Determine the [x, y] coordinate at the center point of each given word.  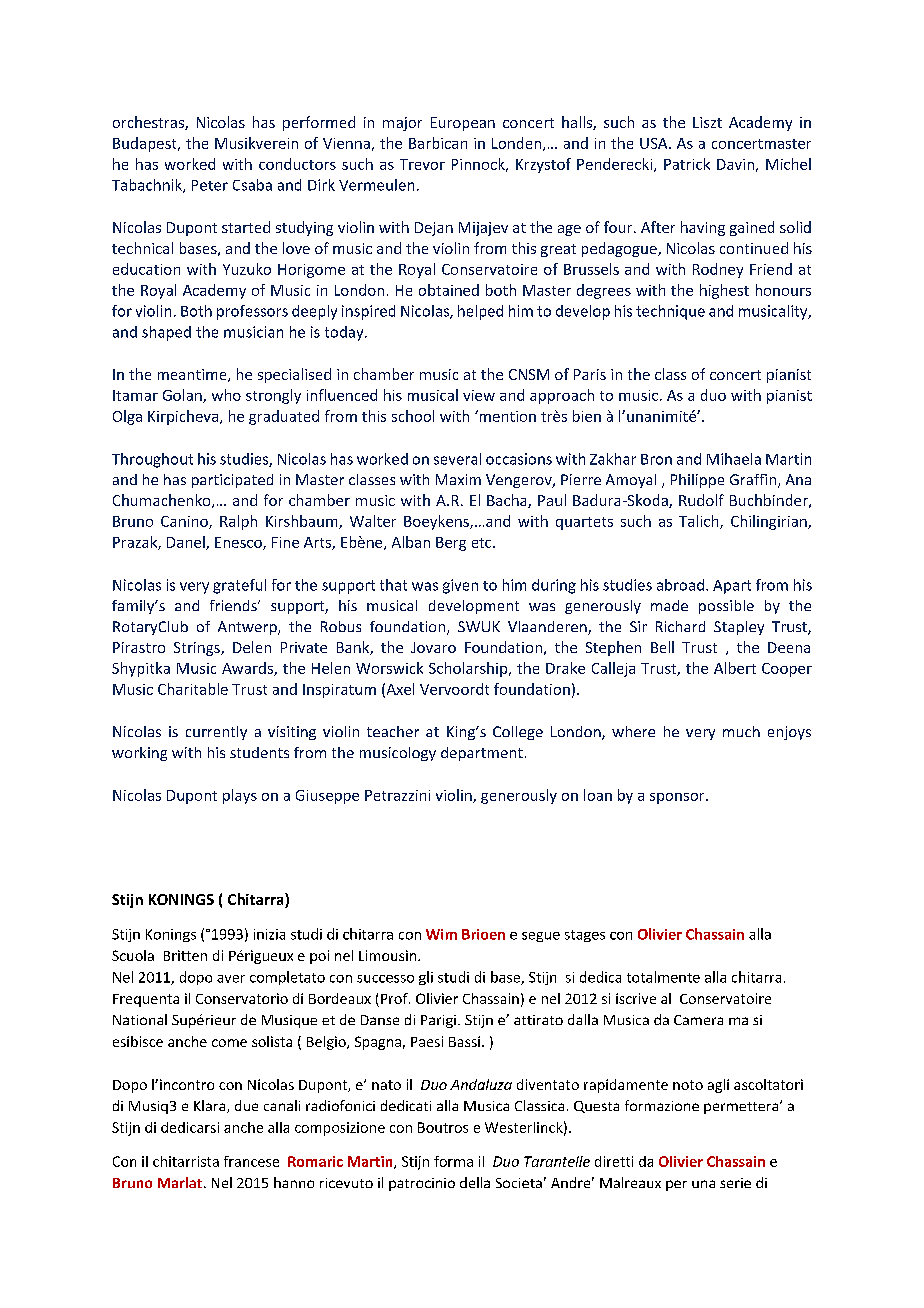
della [475, 1182]
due [246, 1105]
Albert [735, 668]
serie [735, 1183]
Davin [735, 164]
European [463, 124]
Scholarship [469, 669]
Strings [198, 649]
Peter [210, 185]
